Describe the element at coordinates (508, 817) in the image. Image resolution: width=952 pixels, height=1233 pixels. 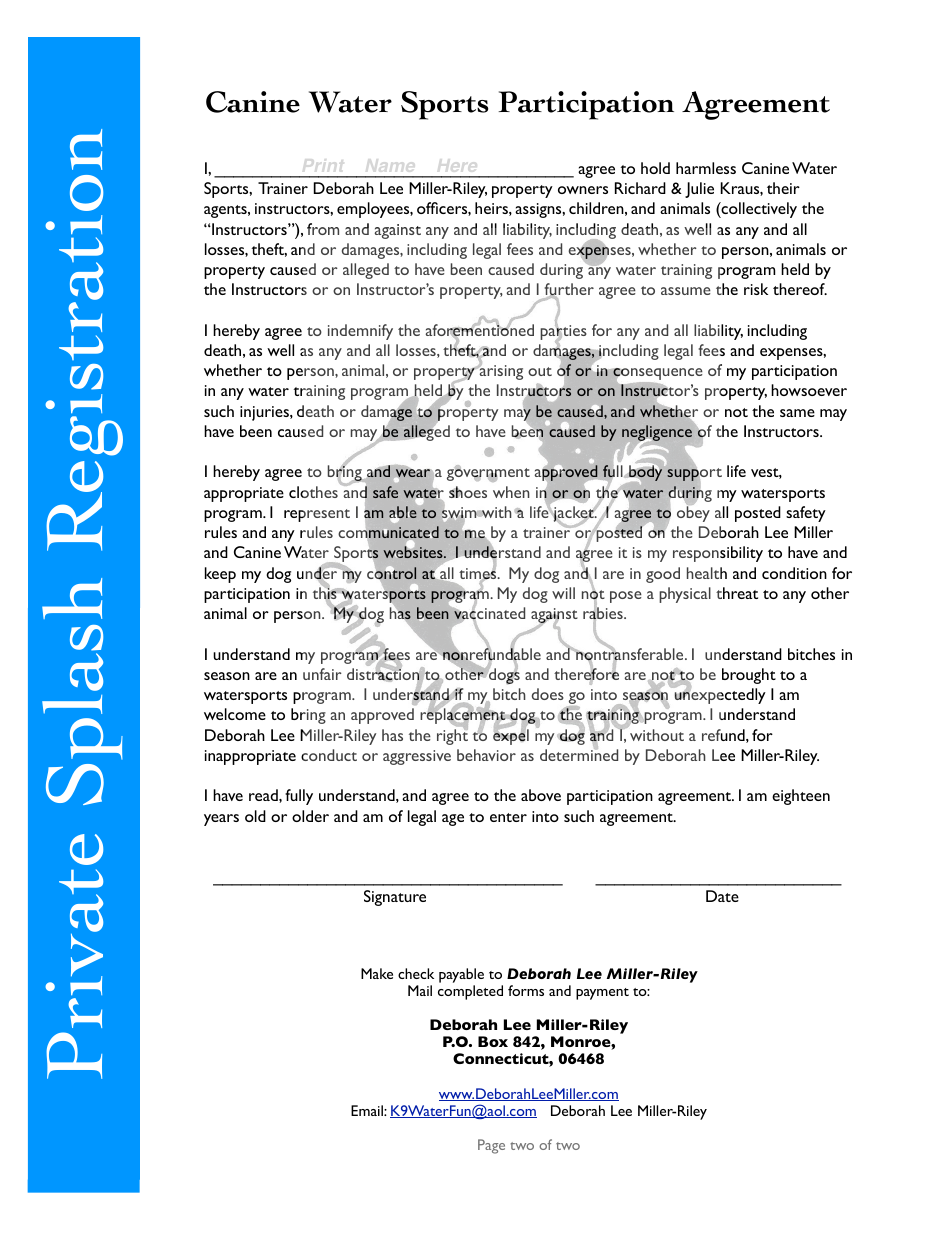
I see `enter` at that location.
